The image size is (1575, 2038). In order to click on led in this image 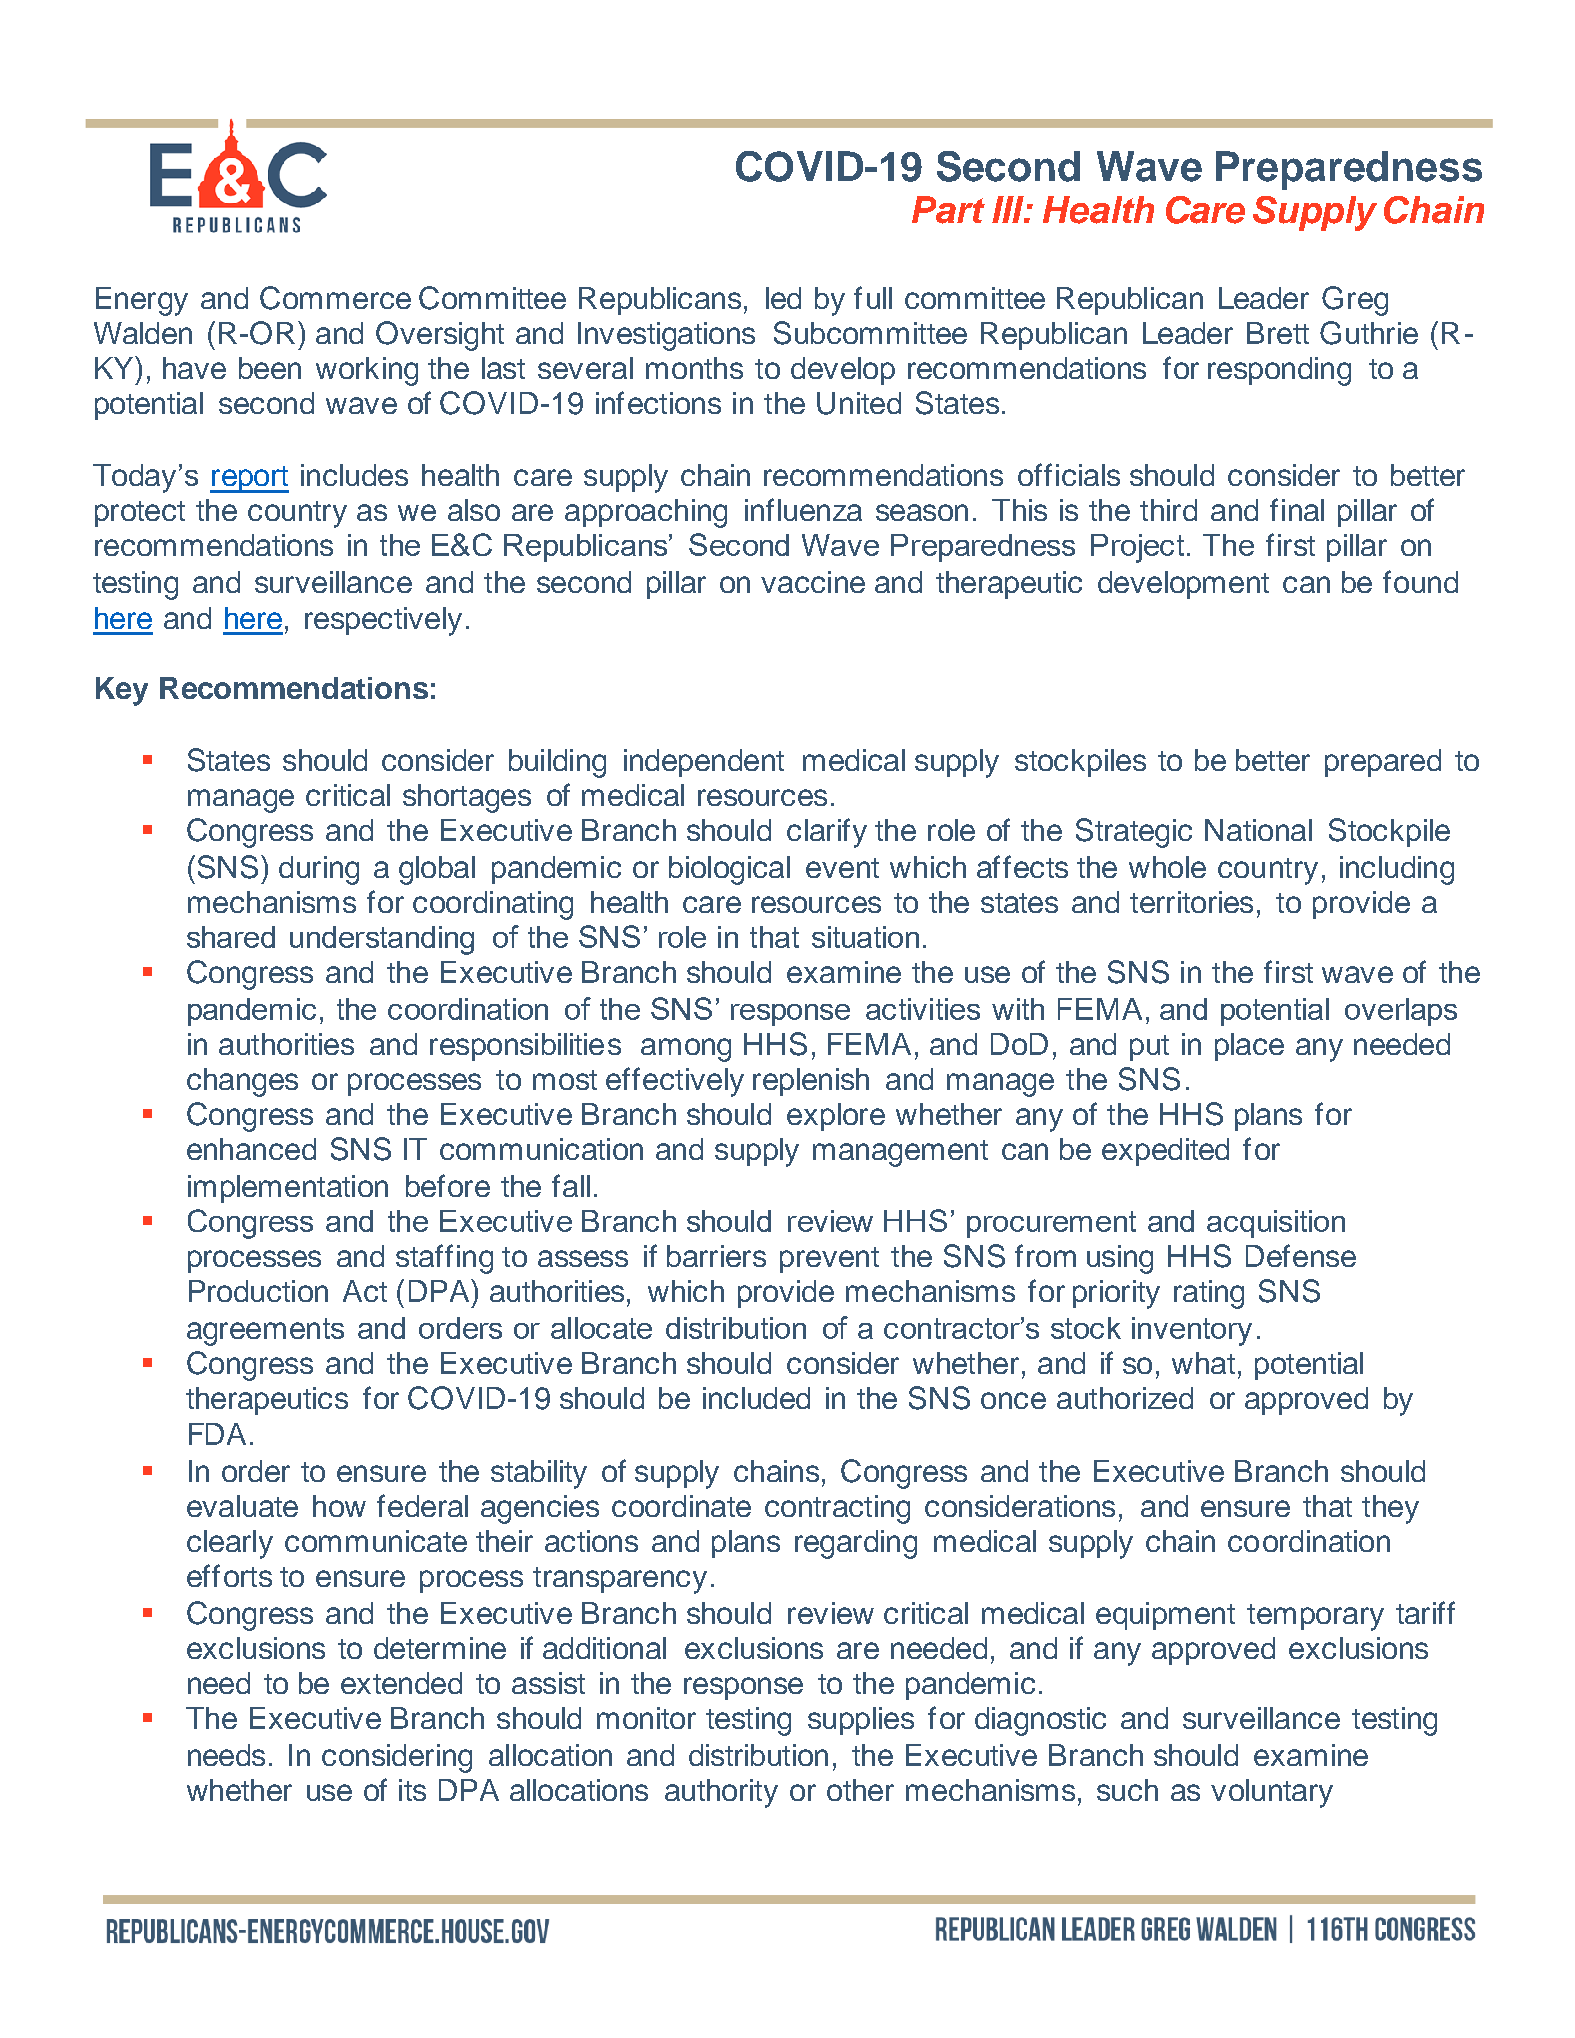, I will do `click(783, 298)`.
